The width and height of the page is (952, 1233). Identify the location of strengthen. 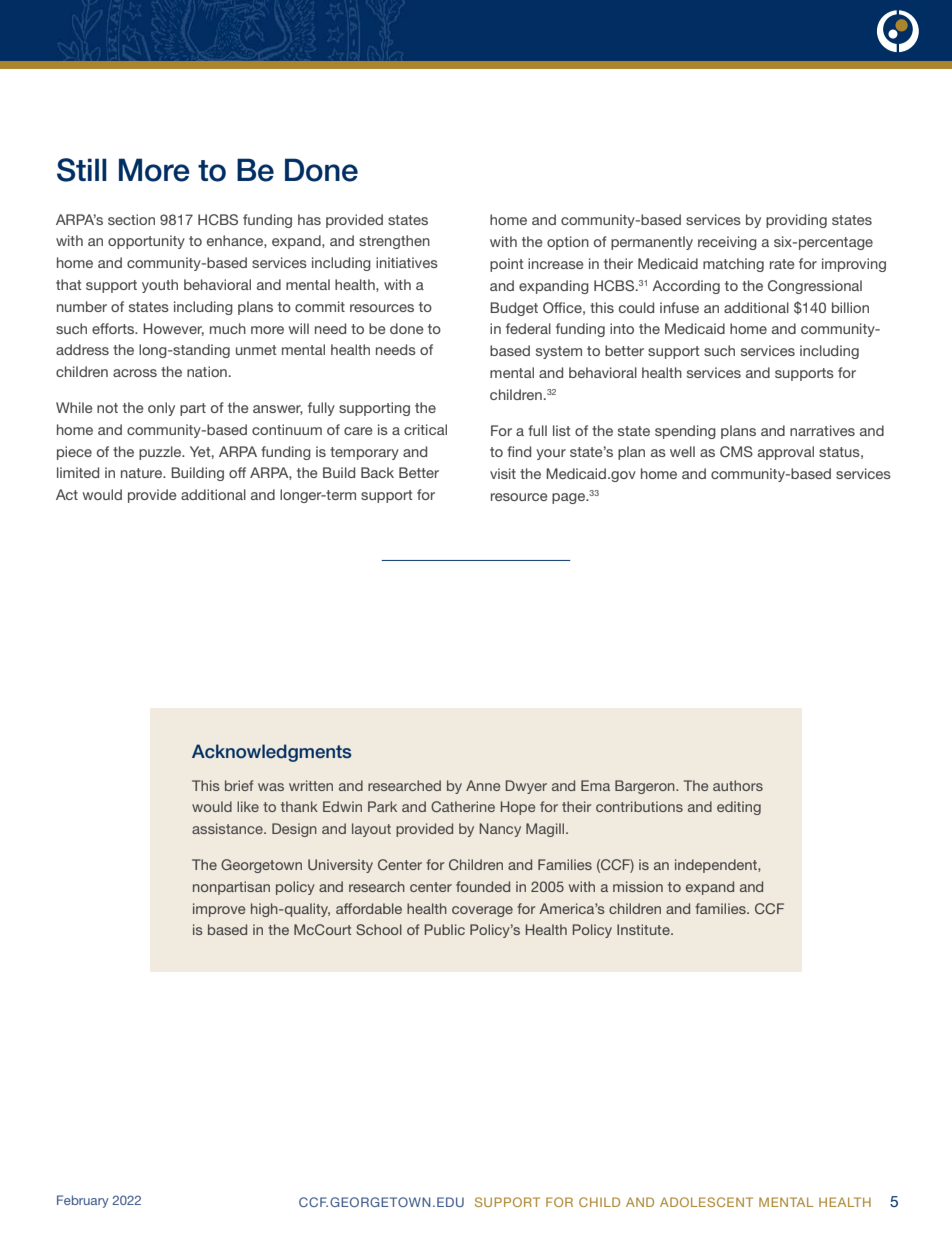
(394, 242).
